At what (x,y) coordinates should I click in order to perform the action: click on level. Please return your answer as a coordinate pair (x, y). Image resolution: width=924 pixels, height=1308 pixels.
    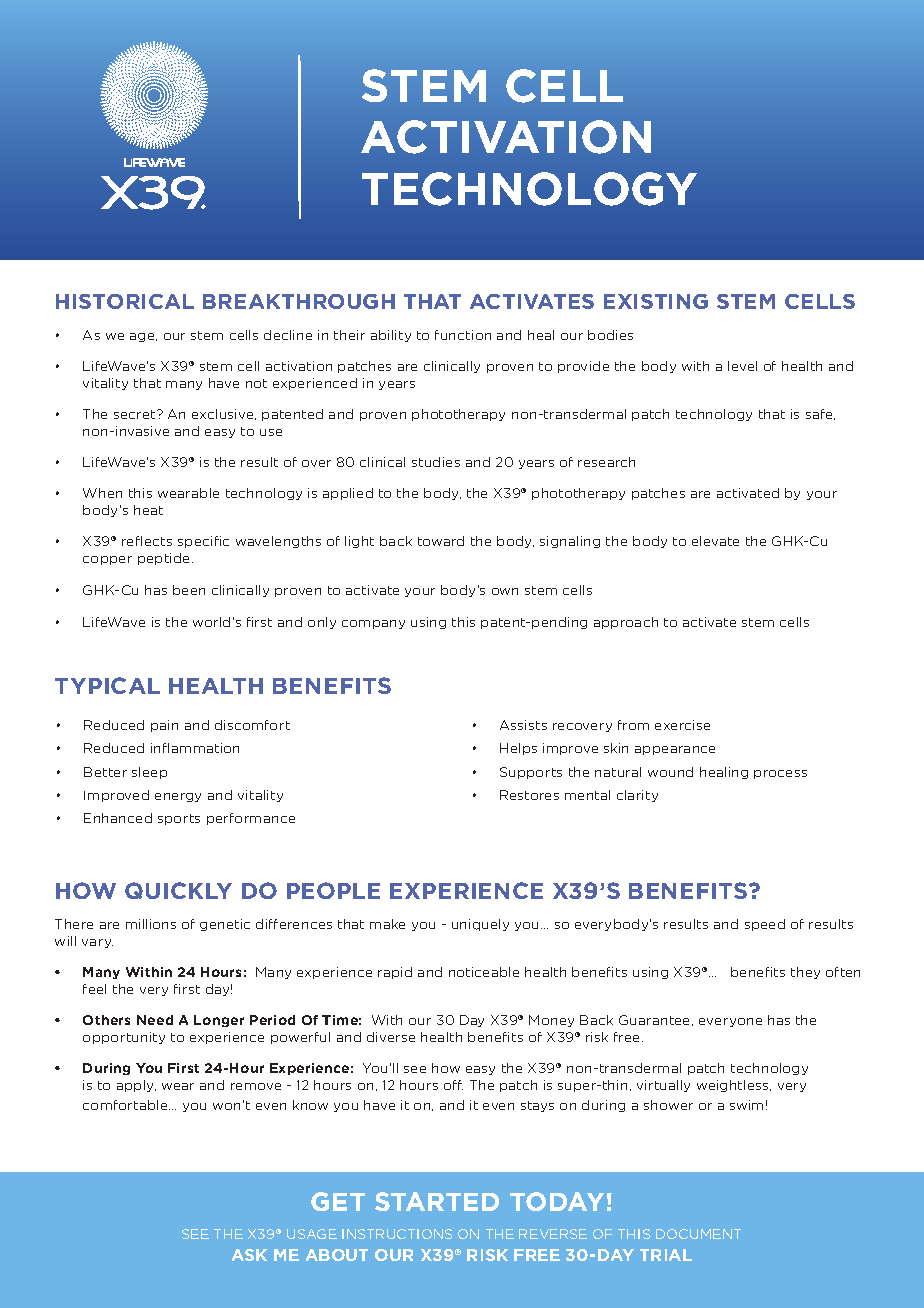
    Looking at the image, I should click on (742, 366).
